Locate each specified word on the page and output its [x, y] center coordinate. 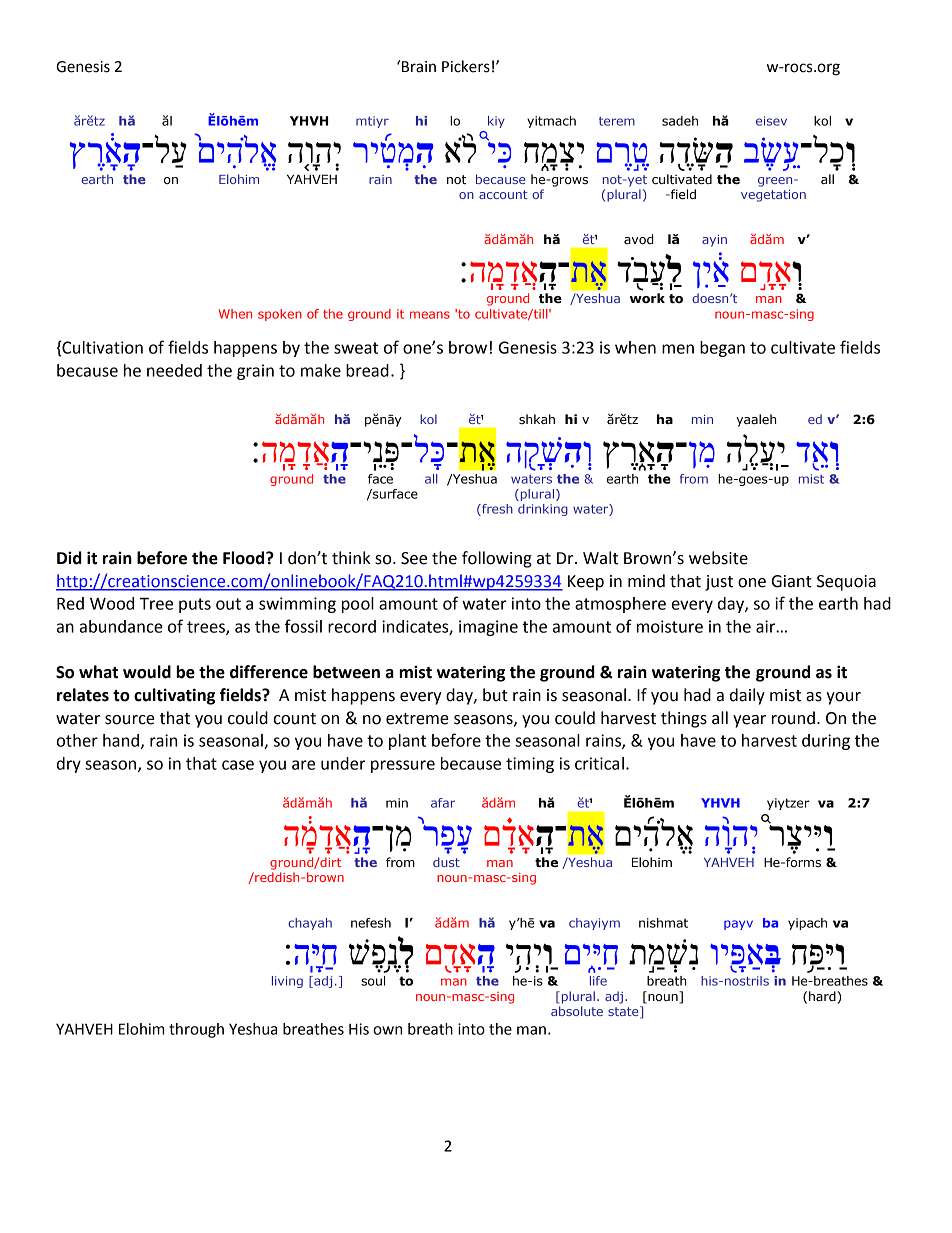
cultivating [174, 696]
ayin [714, 241]
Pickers [466, 66]
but [495, 695]
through [196, 1030]
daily [747, 696]
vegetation [773, 196]
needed [174, 370]
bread [367, 370]
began [722, 349]
